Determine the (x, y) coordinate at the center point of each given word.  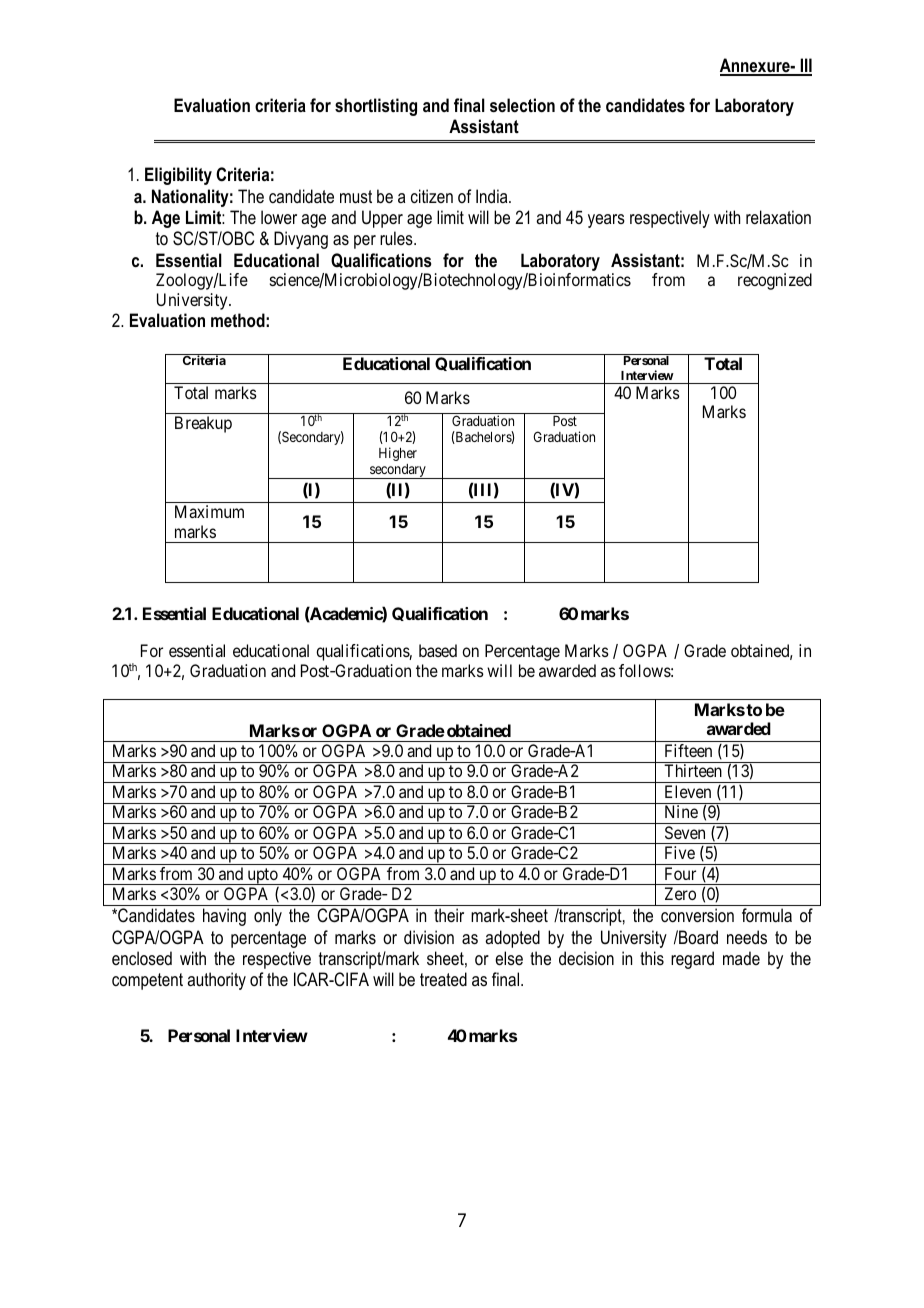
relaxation (778, 217)
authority (216, 981)
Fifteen (688, 750)
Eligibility (178, 176)
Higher (398, 454)
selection (522, 105)
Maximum (209, 511)
